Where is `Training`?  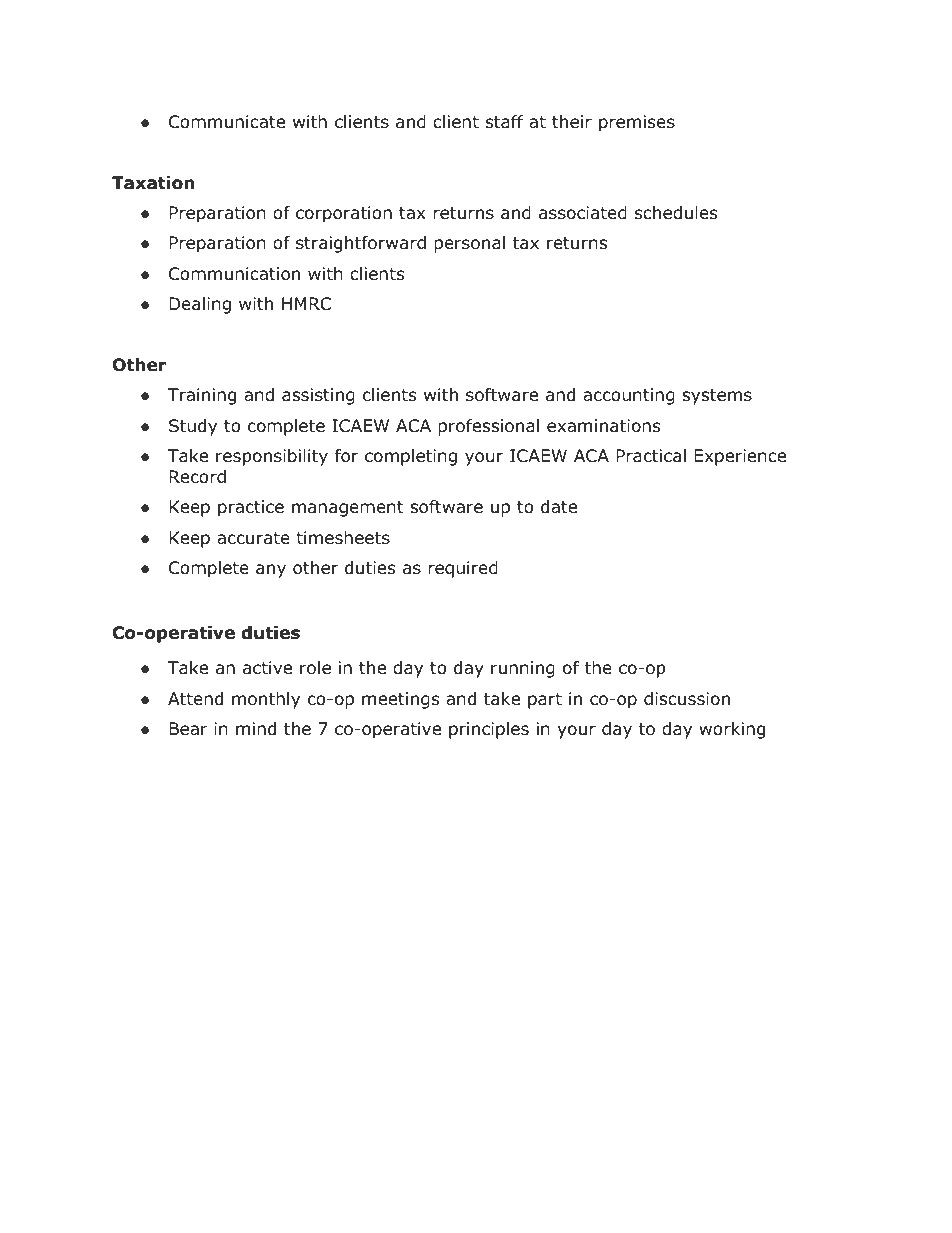
Training is located at coordinates (202, 396).
